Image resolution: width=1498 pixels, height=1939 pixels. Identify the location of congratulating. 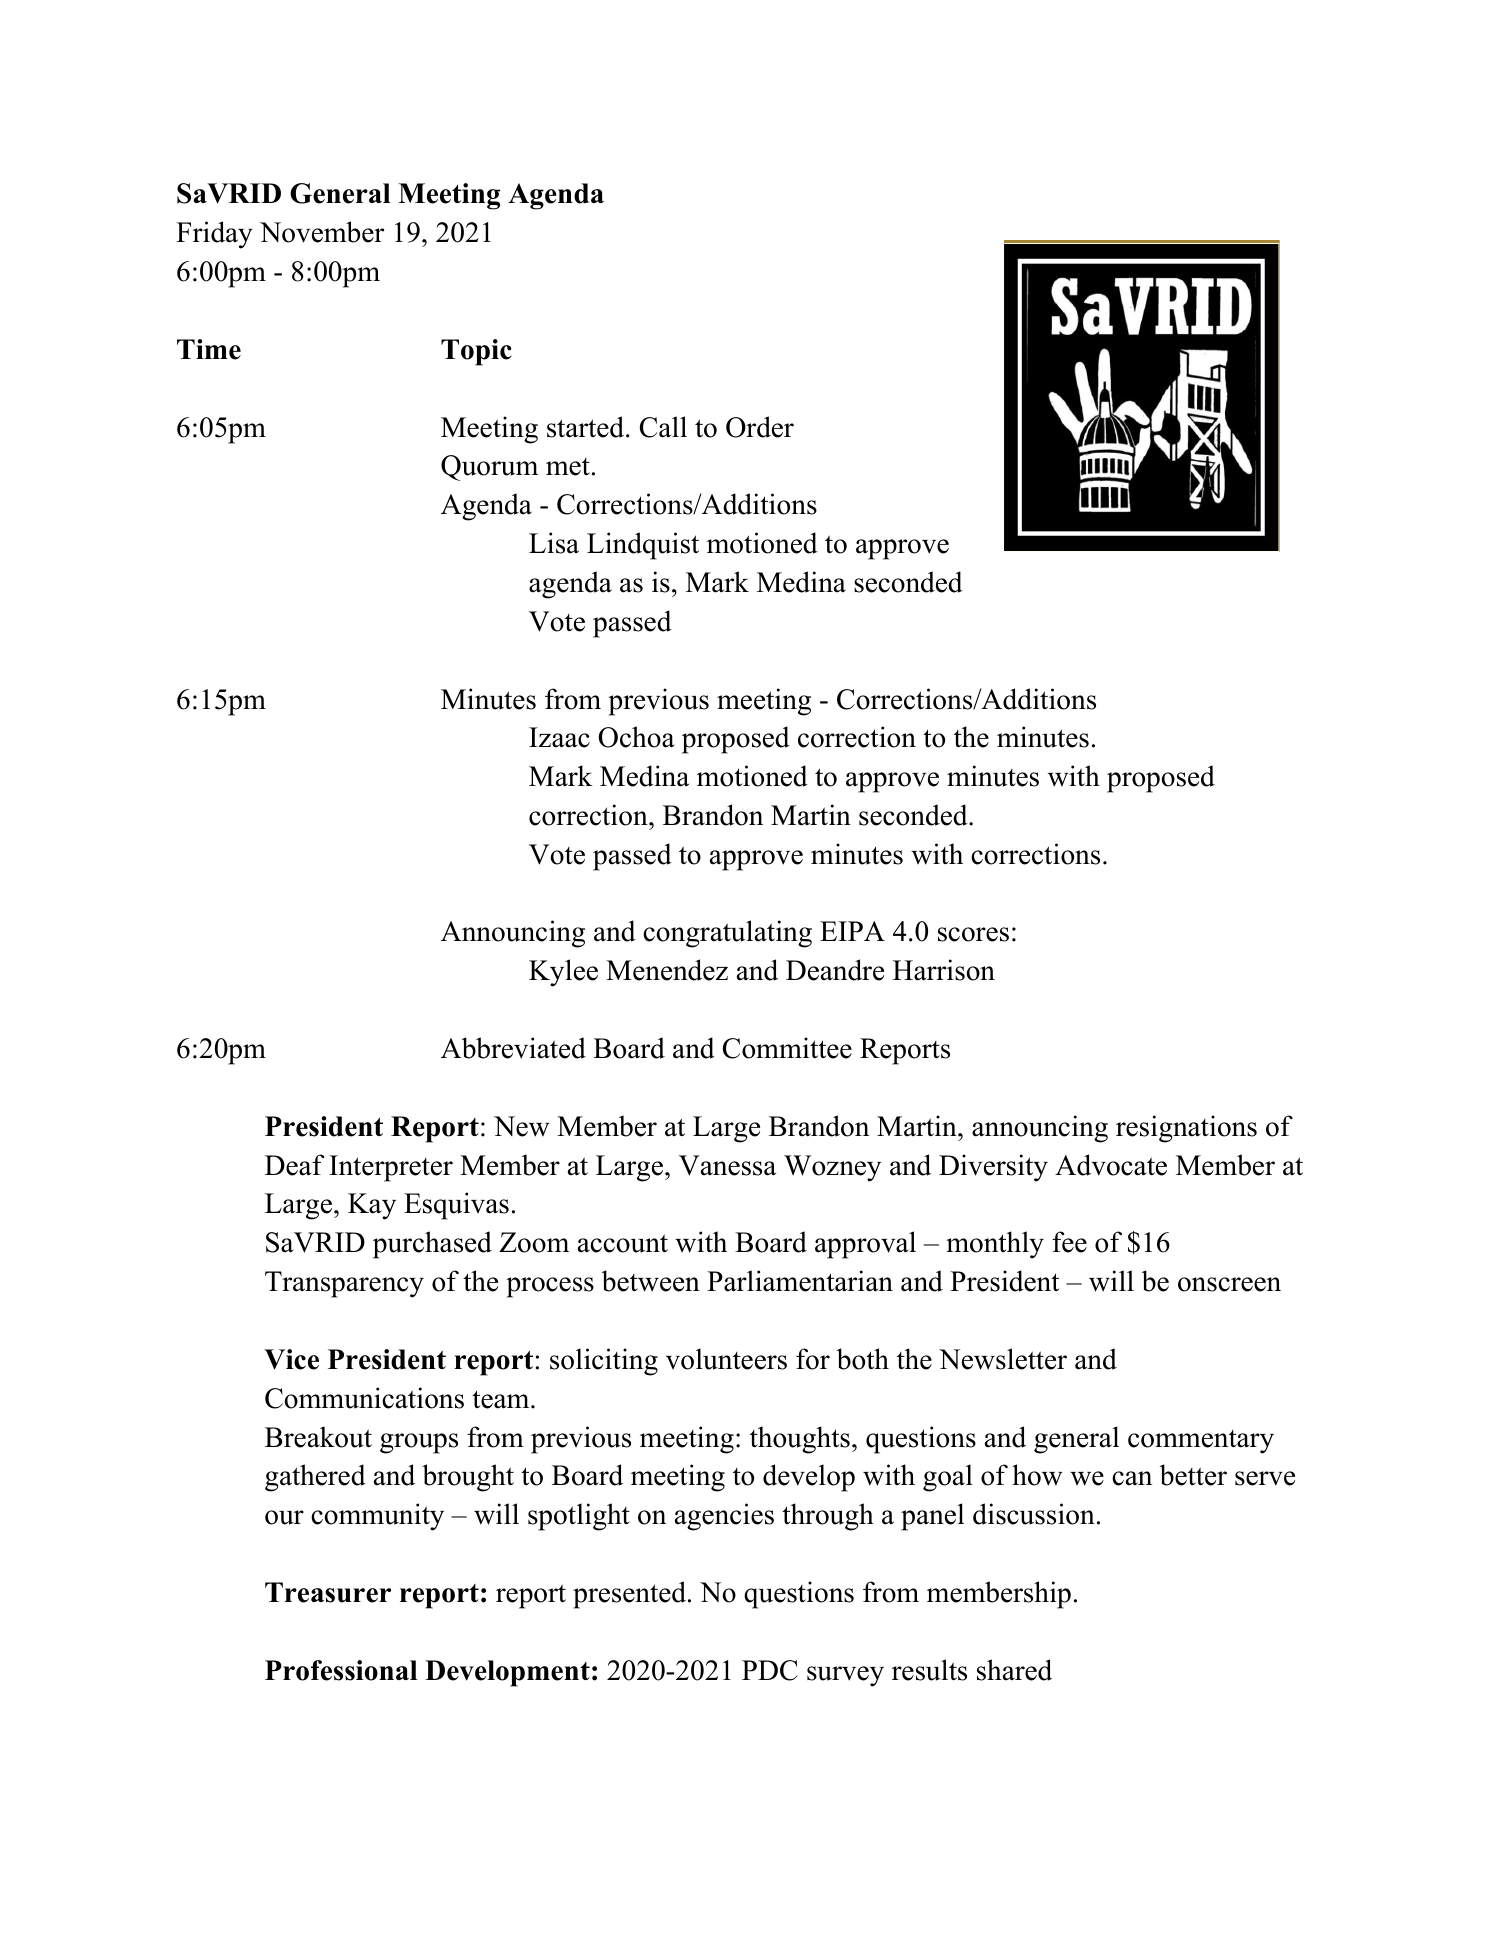
(727, 934).
